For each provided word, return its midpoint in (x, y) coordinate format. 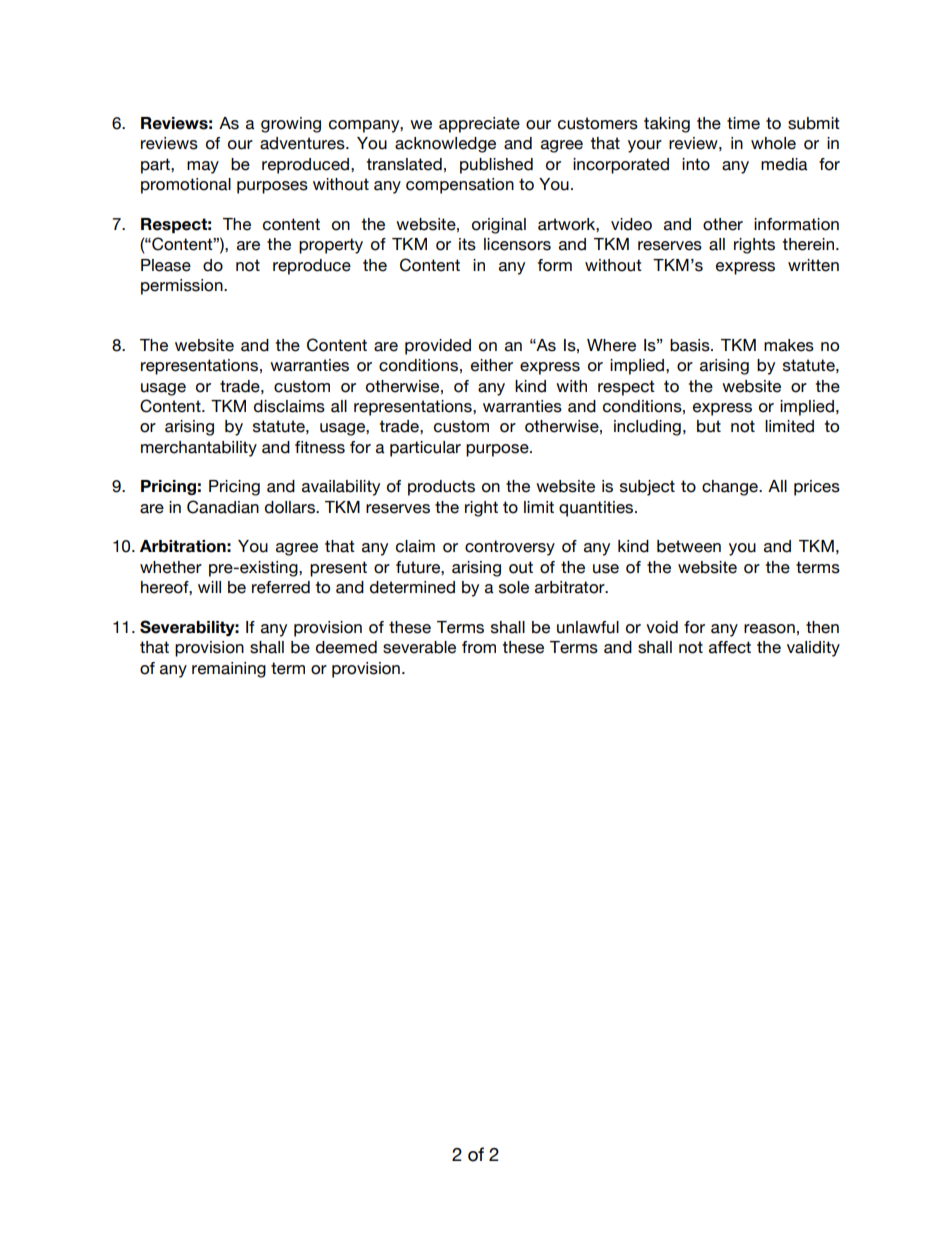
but (709, 426)
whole (773, 143)
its (467, 244)
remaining (229, 670)
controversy (510, 548)
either (492, 365)
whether (171, 567)
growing (291, 125)
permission (183, 287)
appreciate (479, 125)
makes (789, 345)
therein (808, 244)
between (689, 546)
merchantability (199, 449)
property (331, 246)
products (441, 488)
